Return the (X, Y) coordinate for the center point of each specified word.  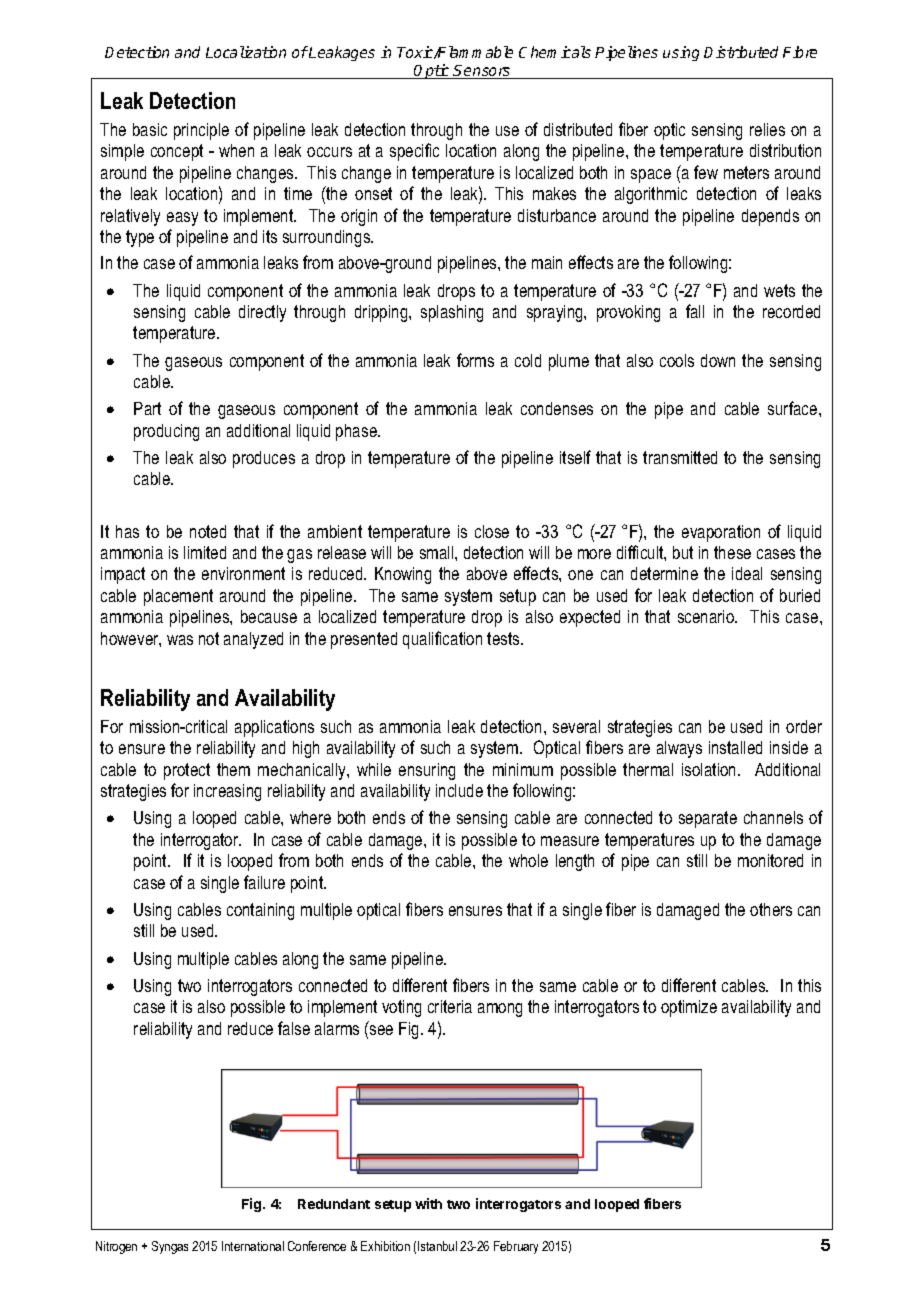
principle (201, 131)
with (428, 1203)
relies (767, 129)
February (516, 1247)
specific (414, 152)
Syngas (170, 1247)
